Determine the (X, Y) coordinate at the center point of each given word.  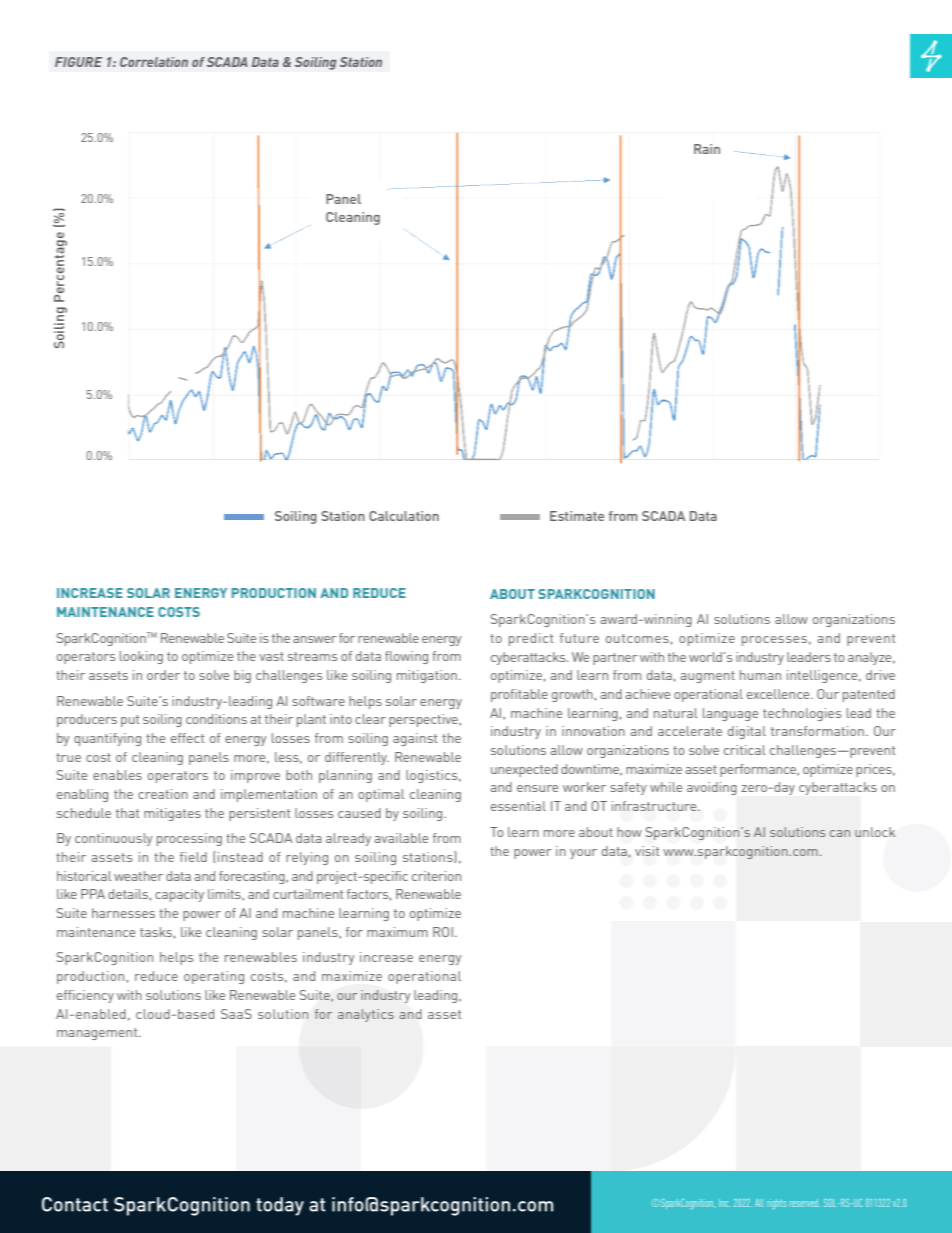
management (98, 1034)
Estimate (577, 516)
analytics (366, 1015)
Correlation (154, 62)
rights (776, 1204)
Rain (707, 149)
